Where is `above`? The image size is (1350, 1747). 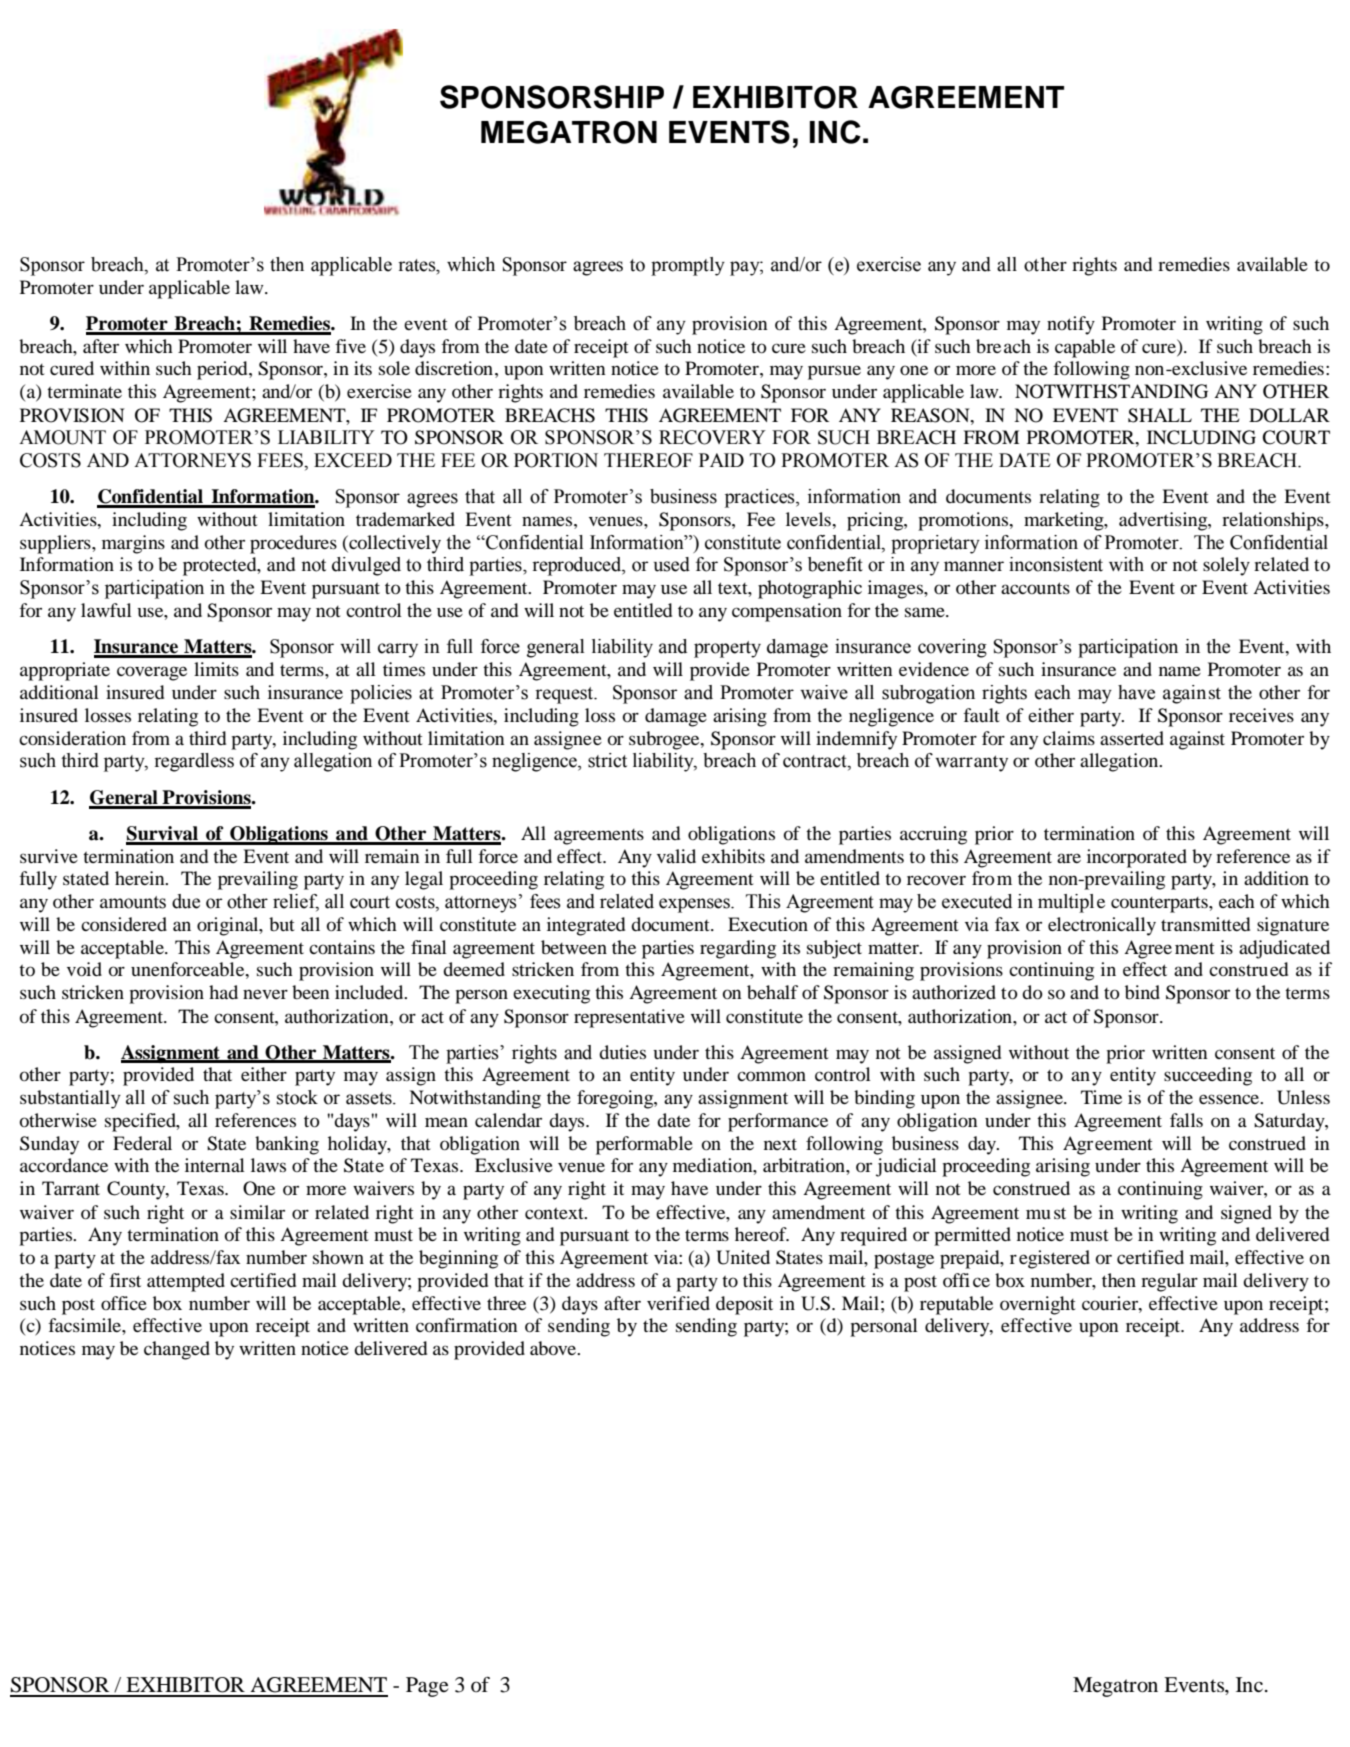 above is located at coordinates (554, 1348).
